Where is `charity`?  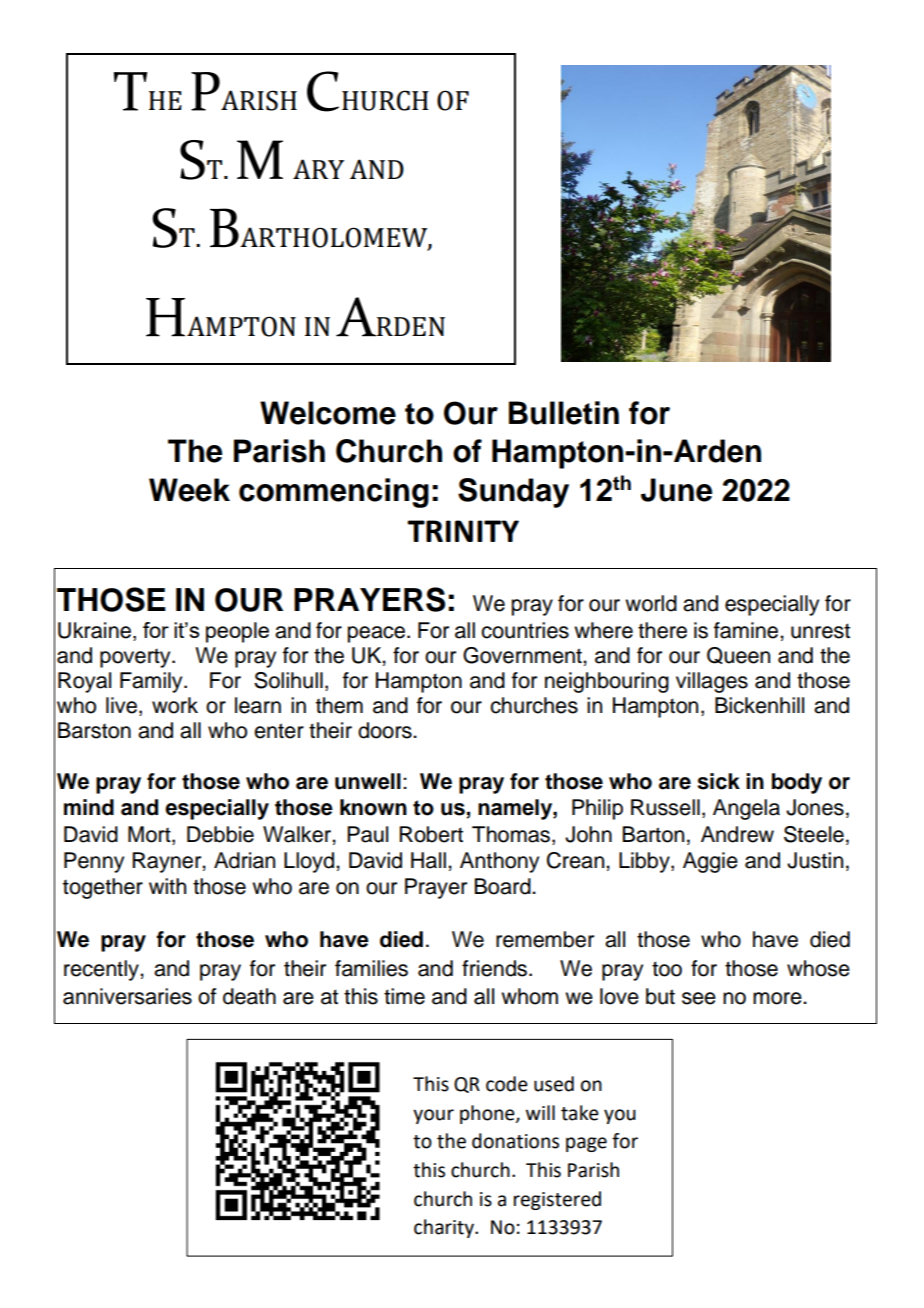
charity is located at coordinates (445, 1228).
